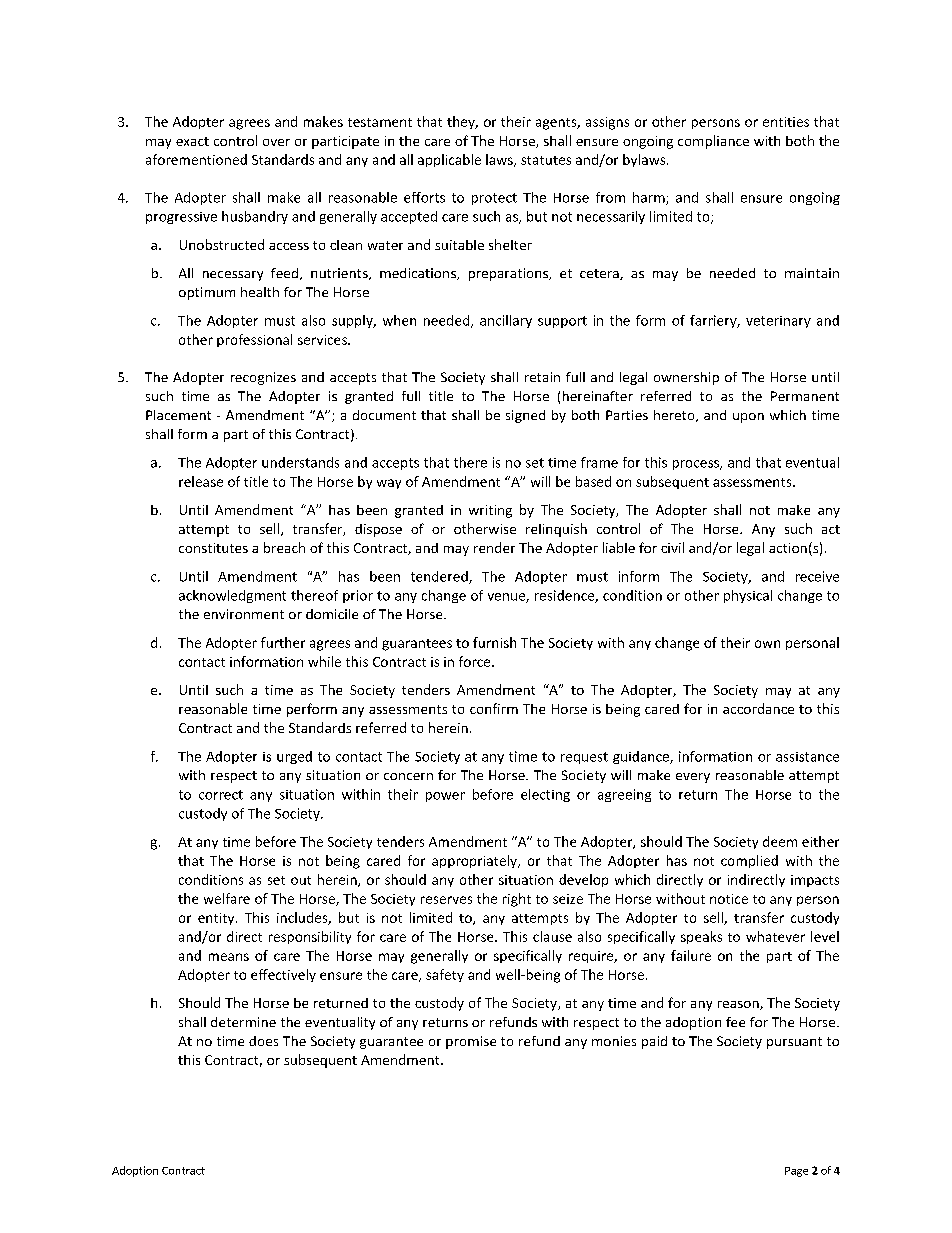  I want to click on confirm, so click(494, 708).
